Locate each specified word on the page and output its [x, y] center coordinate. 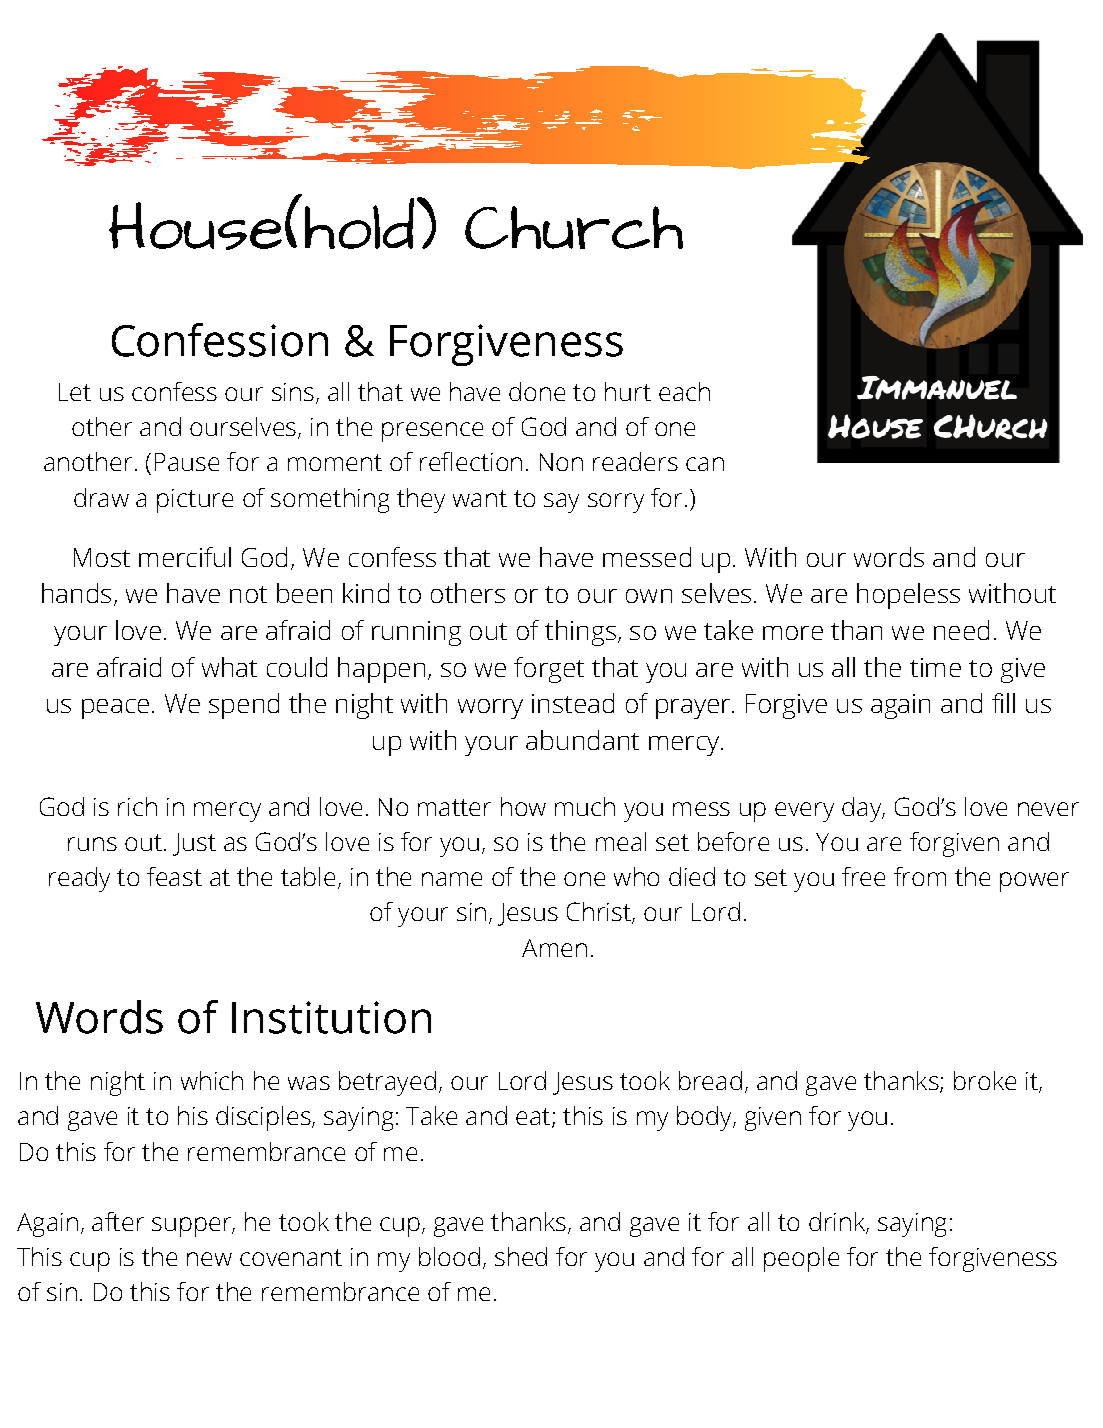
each [684, 391]
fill [1003, 703]
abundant [582, 740]
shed [521, 1256]
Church [574, 227]
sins [293, 392]
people [801, 1259]
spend [244, 706]
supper [192, 1227]
